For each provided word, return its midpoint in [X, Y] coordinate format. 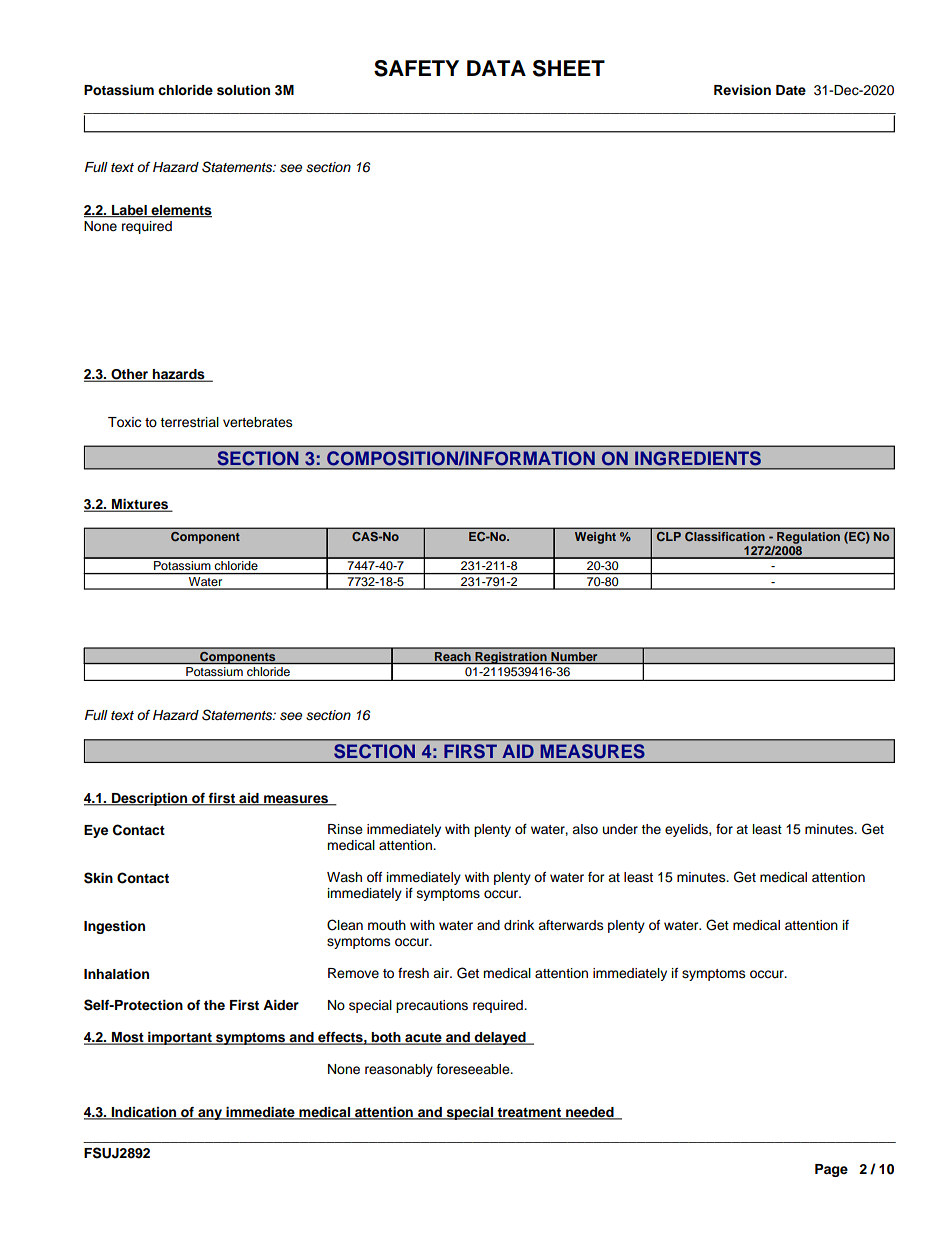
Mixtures [140, 505]
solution [243, 90]
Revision [742, 90]
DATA [496, 68]
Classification [725, 536]
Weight [595, 538]
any [210, 1114]
